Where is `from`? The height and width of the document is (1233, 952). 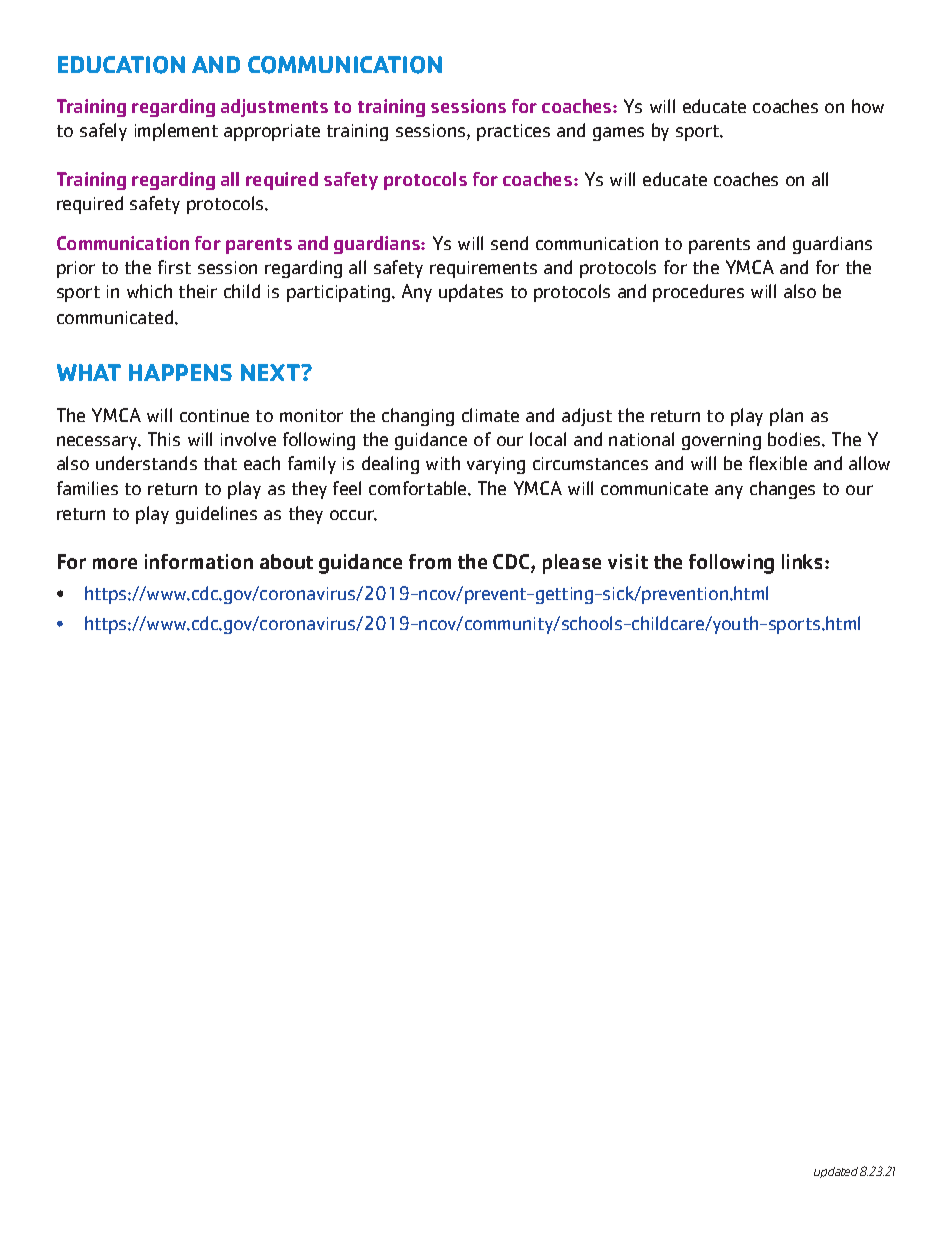 from is located at coordinates (430, 561).
